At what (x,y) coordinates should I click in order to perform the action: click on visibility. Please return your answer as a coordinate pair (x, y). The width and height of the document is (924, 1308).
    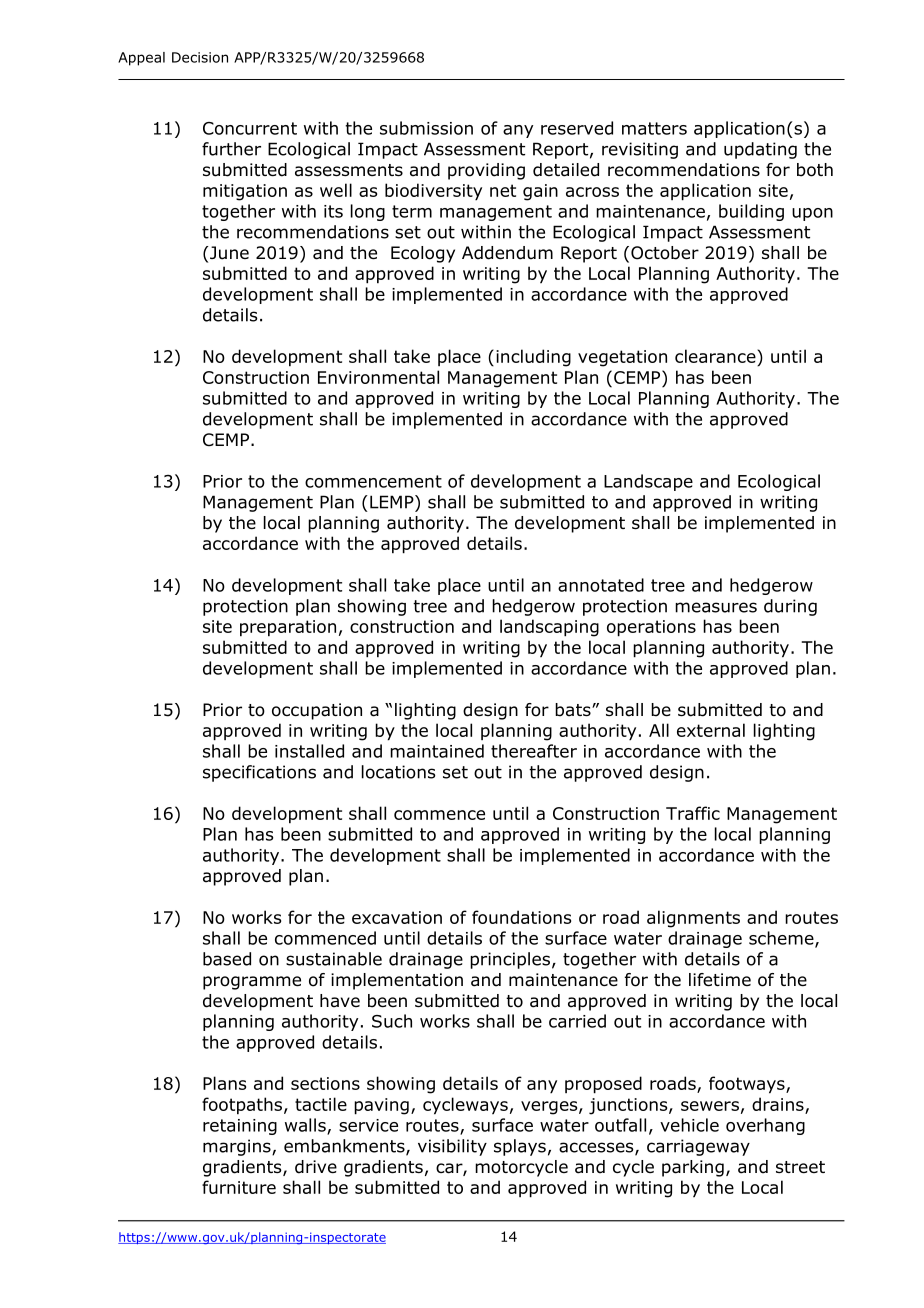
    Looking at the image, I should click on (452, 1147).
